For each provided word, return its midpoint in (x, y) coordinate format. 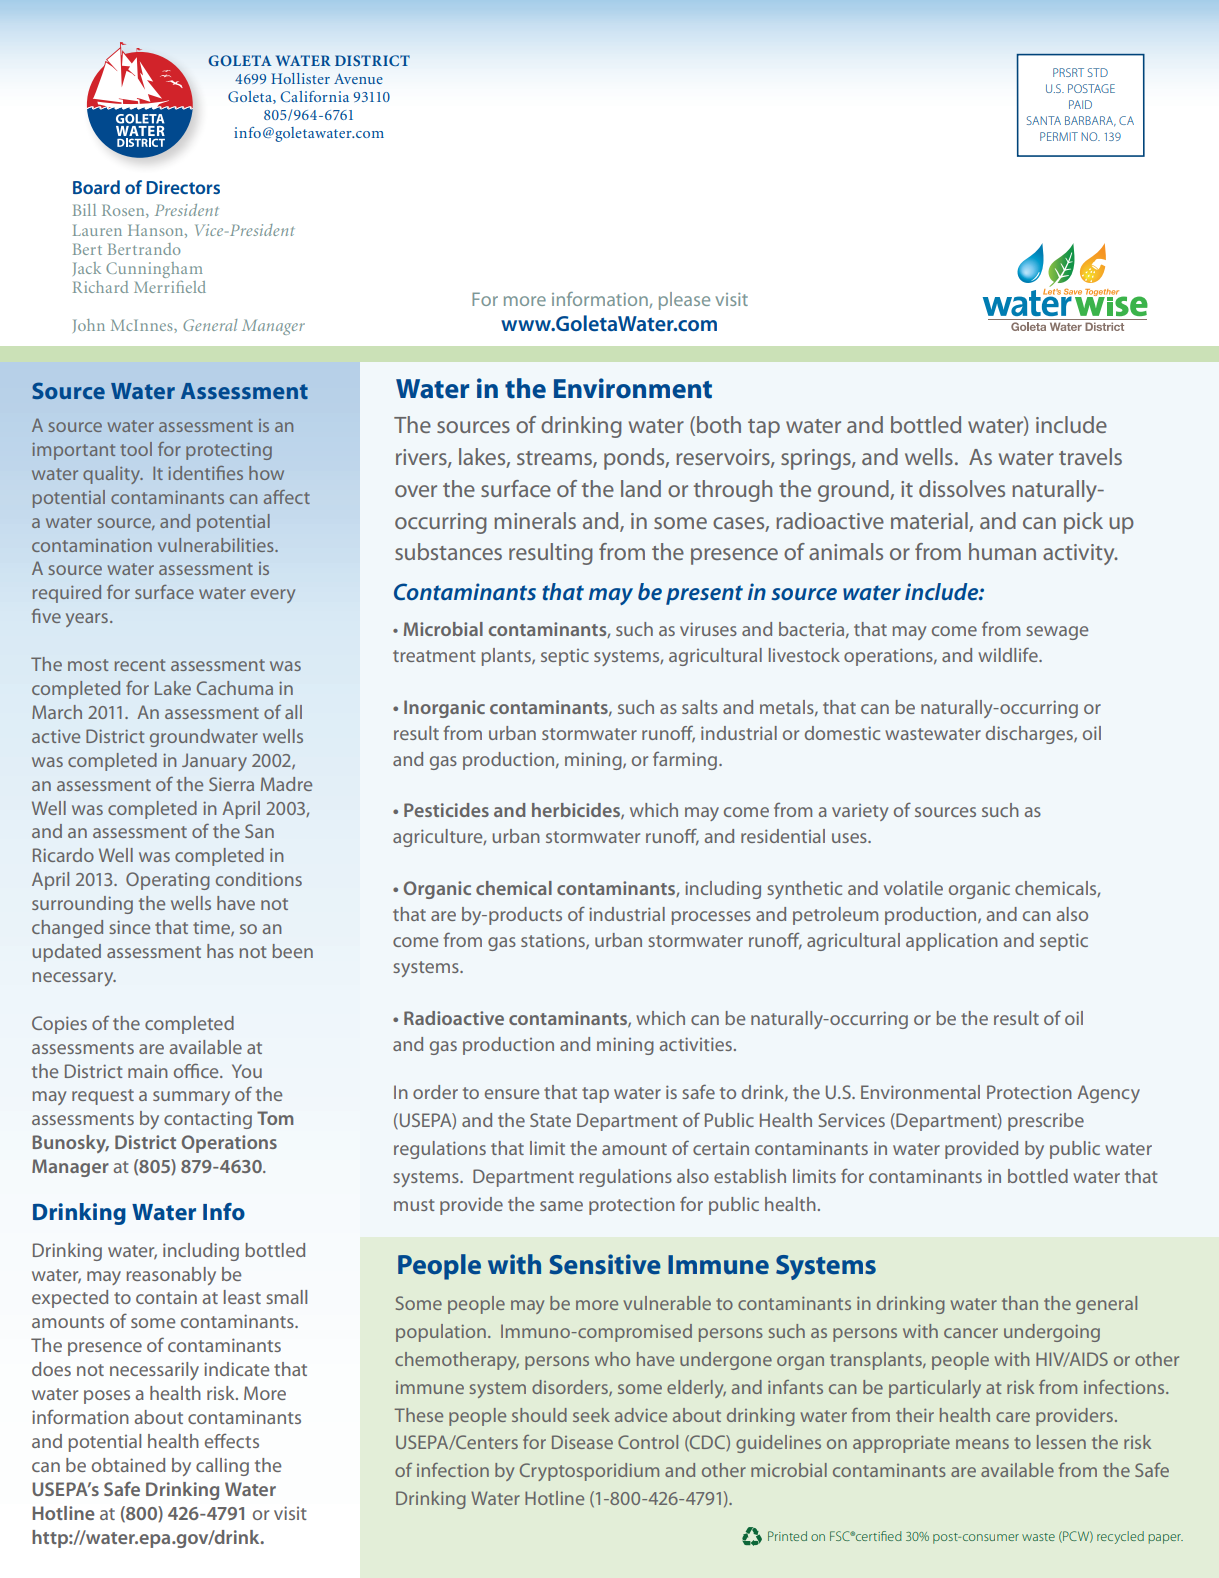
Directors (183, 187)
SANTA (1044, 120)
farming (685, 760)
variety (860, 812)
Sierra (231, 784)
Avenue (358, 79)
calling (222, 1467)
